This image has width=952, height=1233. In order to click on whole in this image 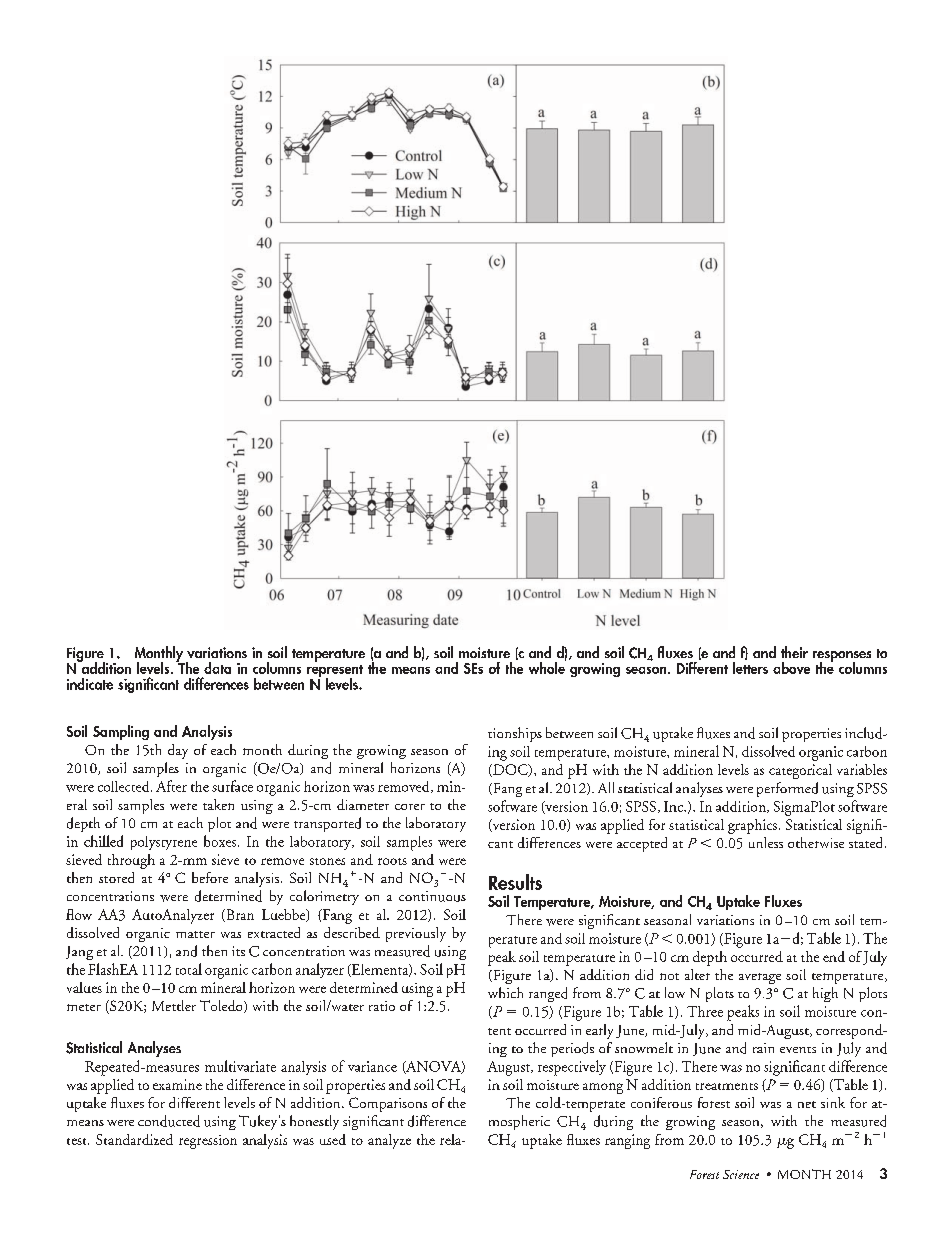, I will do `click(547, 666)`.
